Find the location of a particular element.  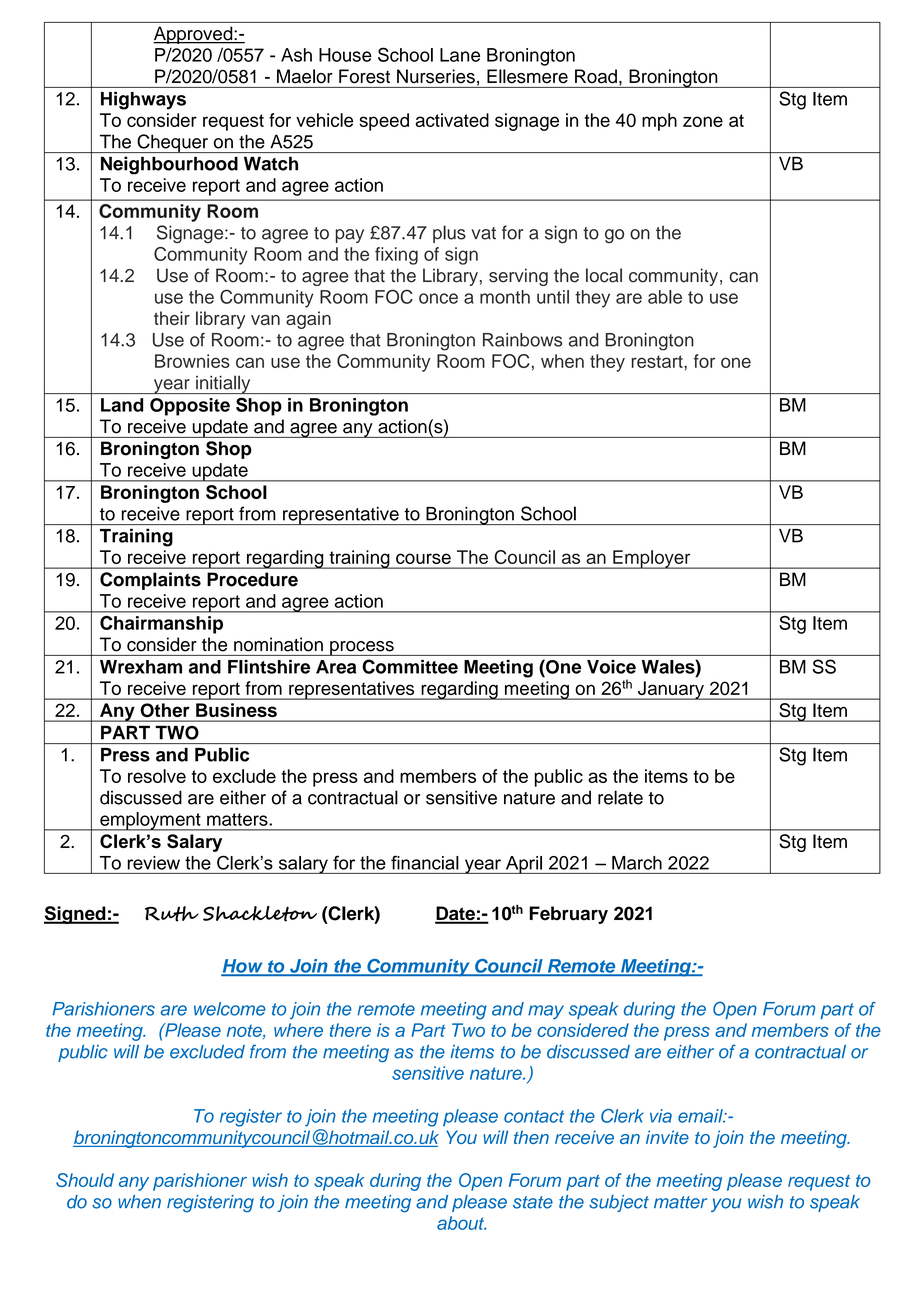

Voice is located at coordinates (611, 667).
